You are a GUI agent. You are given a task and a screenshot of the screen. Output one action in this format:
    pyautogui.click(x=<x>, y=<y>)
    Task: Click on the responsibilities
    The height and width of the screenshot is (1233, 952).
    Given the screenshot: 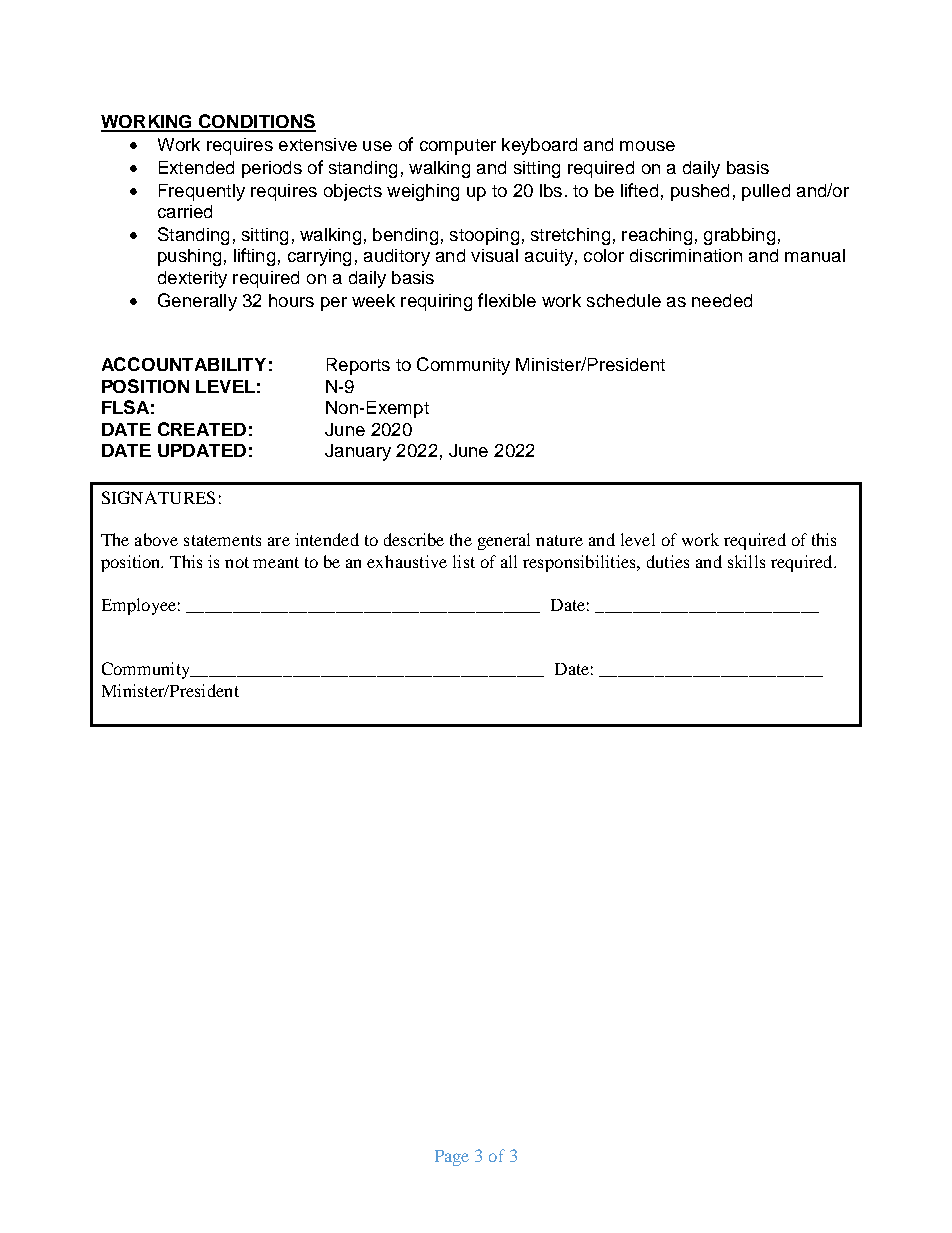 What is the action you would take?
    pyautogui.click(x=580, y=563)
